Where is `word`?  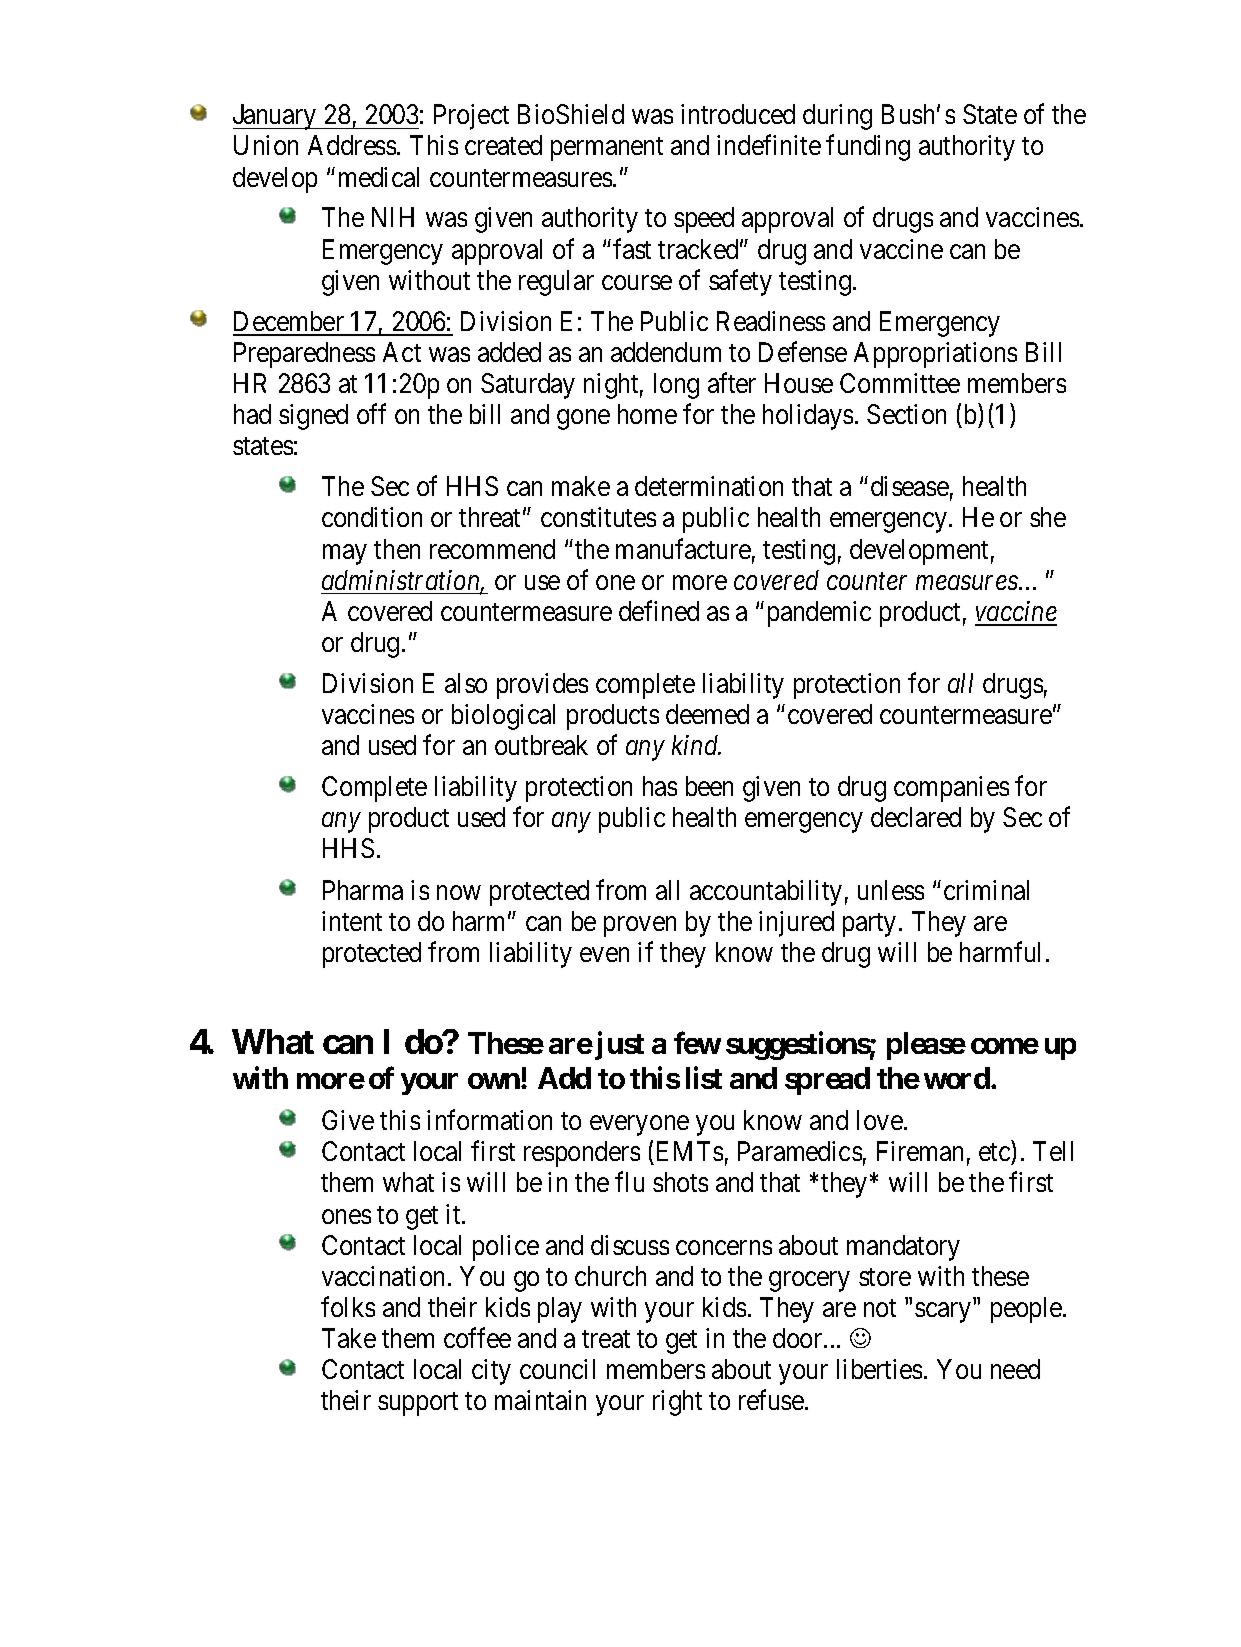 word is located at coordinates (957, 1078).
